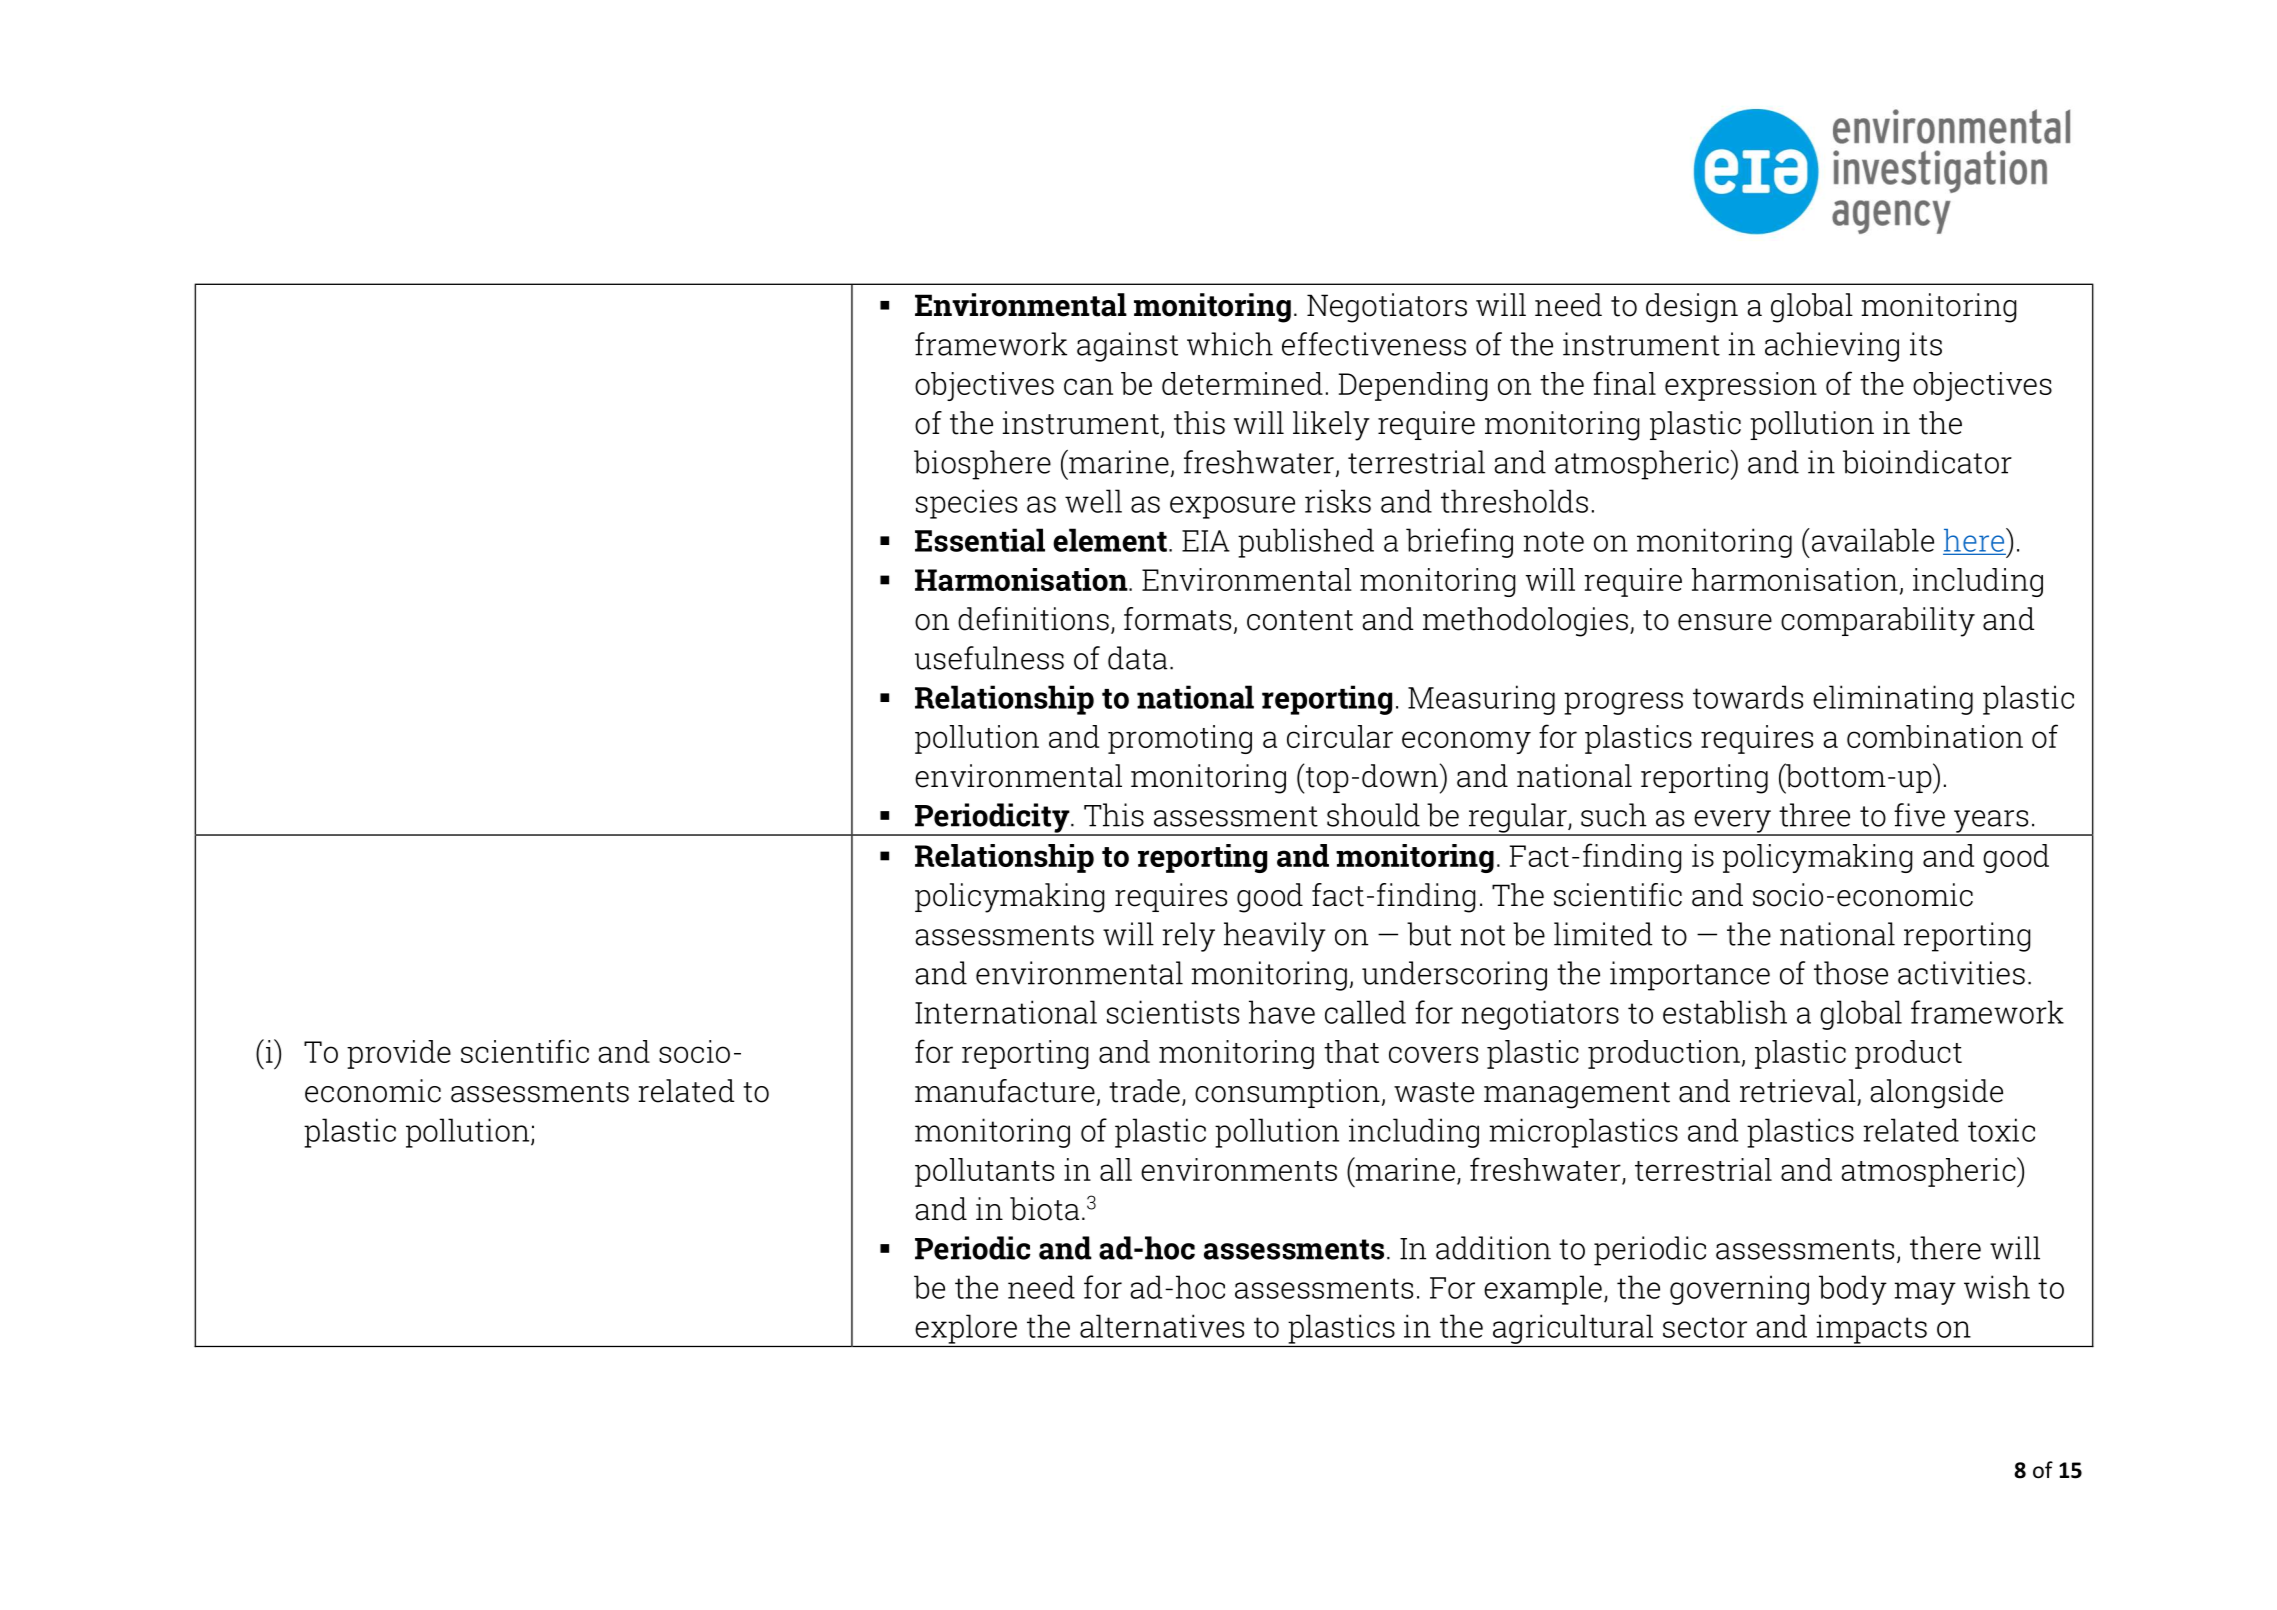  I want to click on EIA, so click(1206, 541).
